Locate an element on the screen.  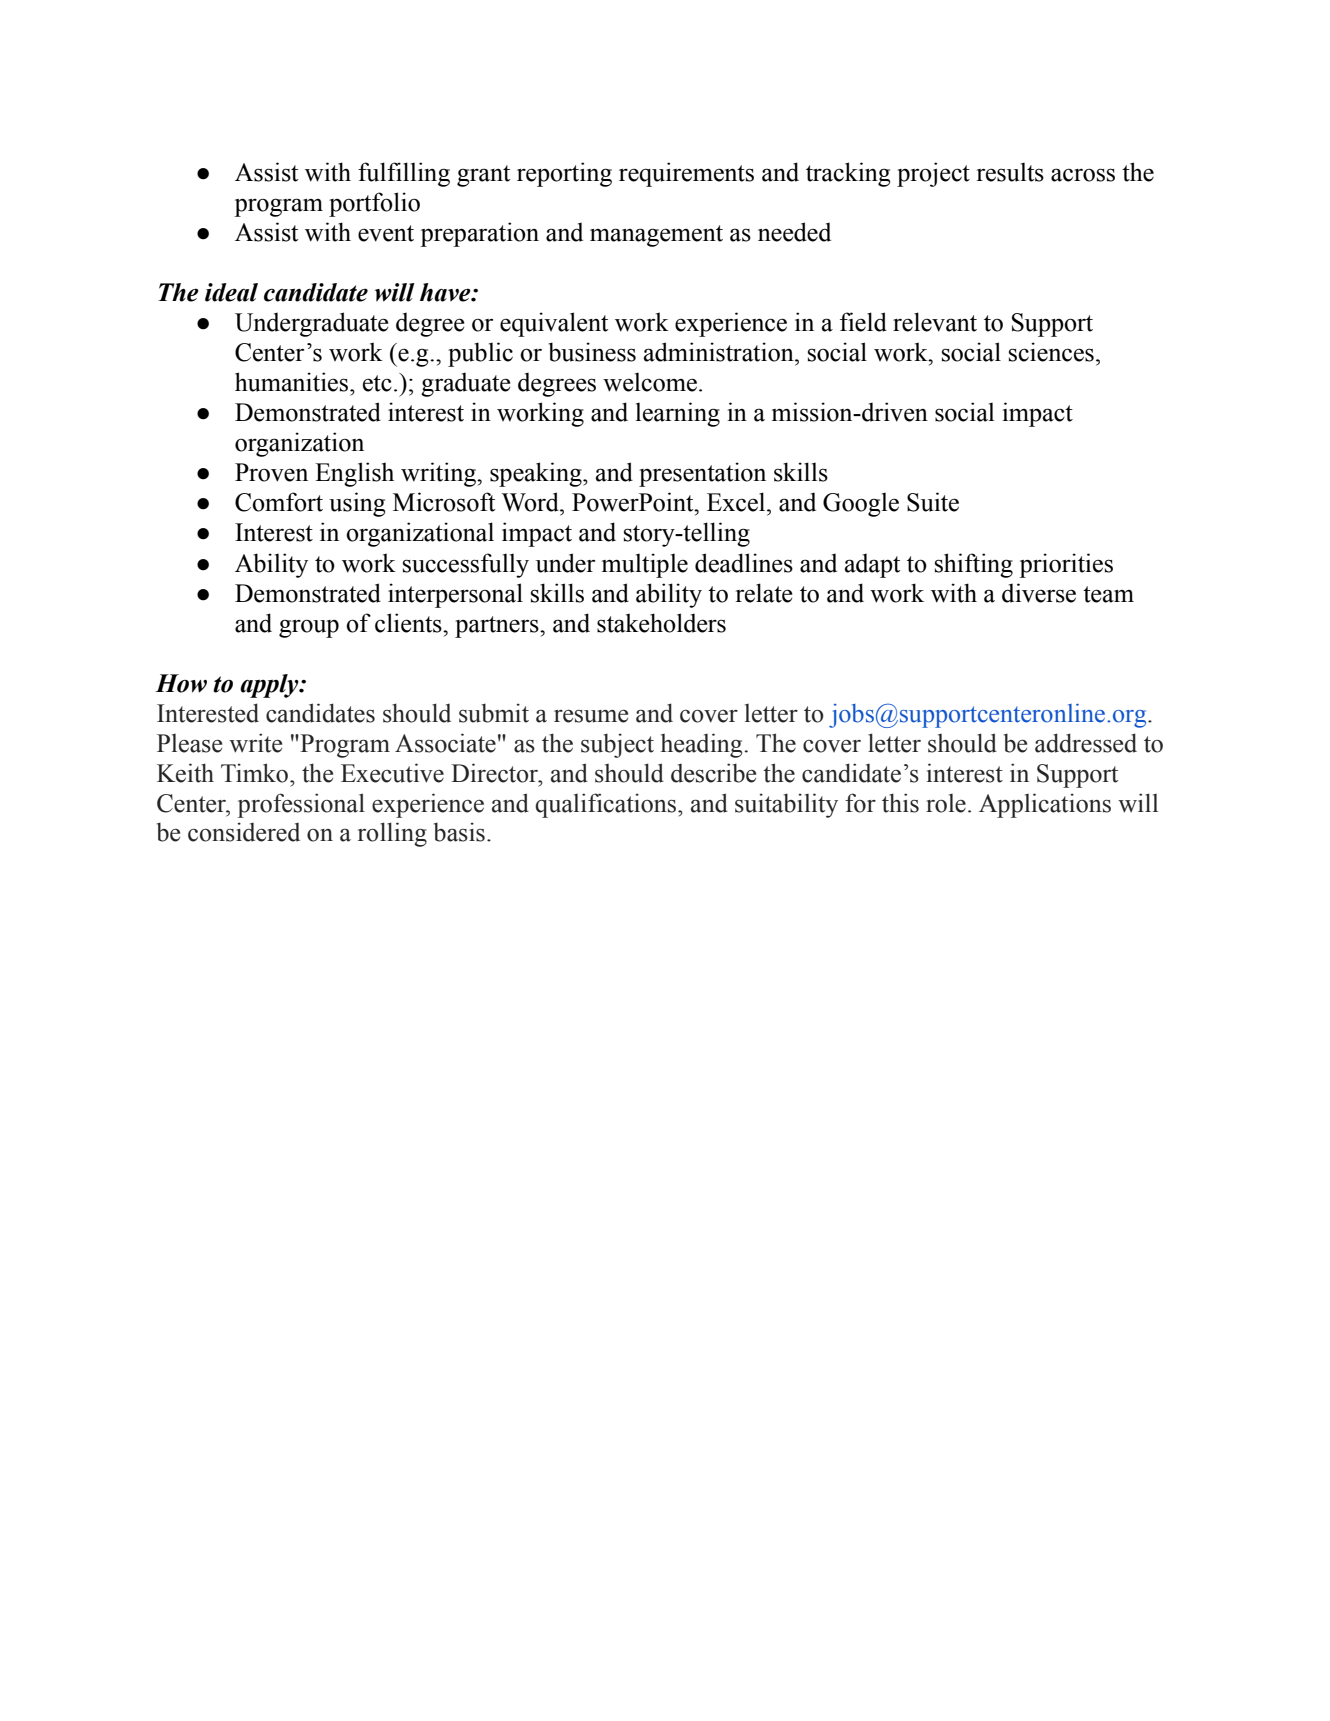
resume is located at coordinates (591, 716).
